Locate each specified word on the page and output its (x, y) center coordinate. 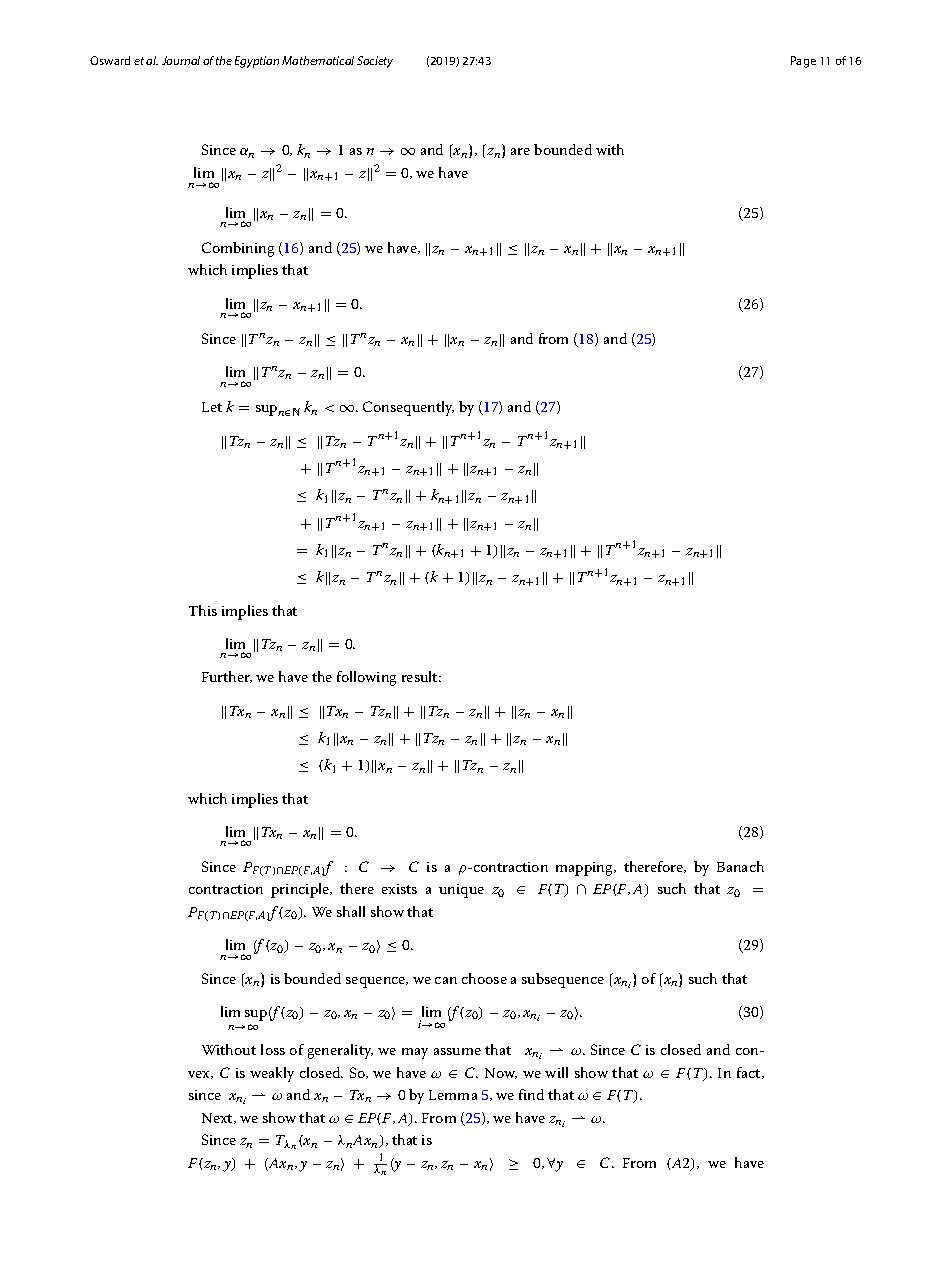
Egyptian (257, 62)
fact (750, 1073)
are (520, 151)
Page (803, 62)
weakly (272, 1074)
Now (501, 1073)
